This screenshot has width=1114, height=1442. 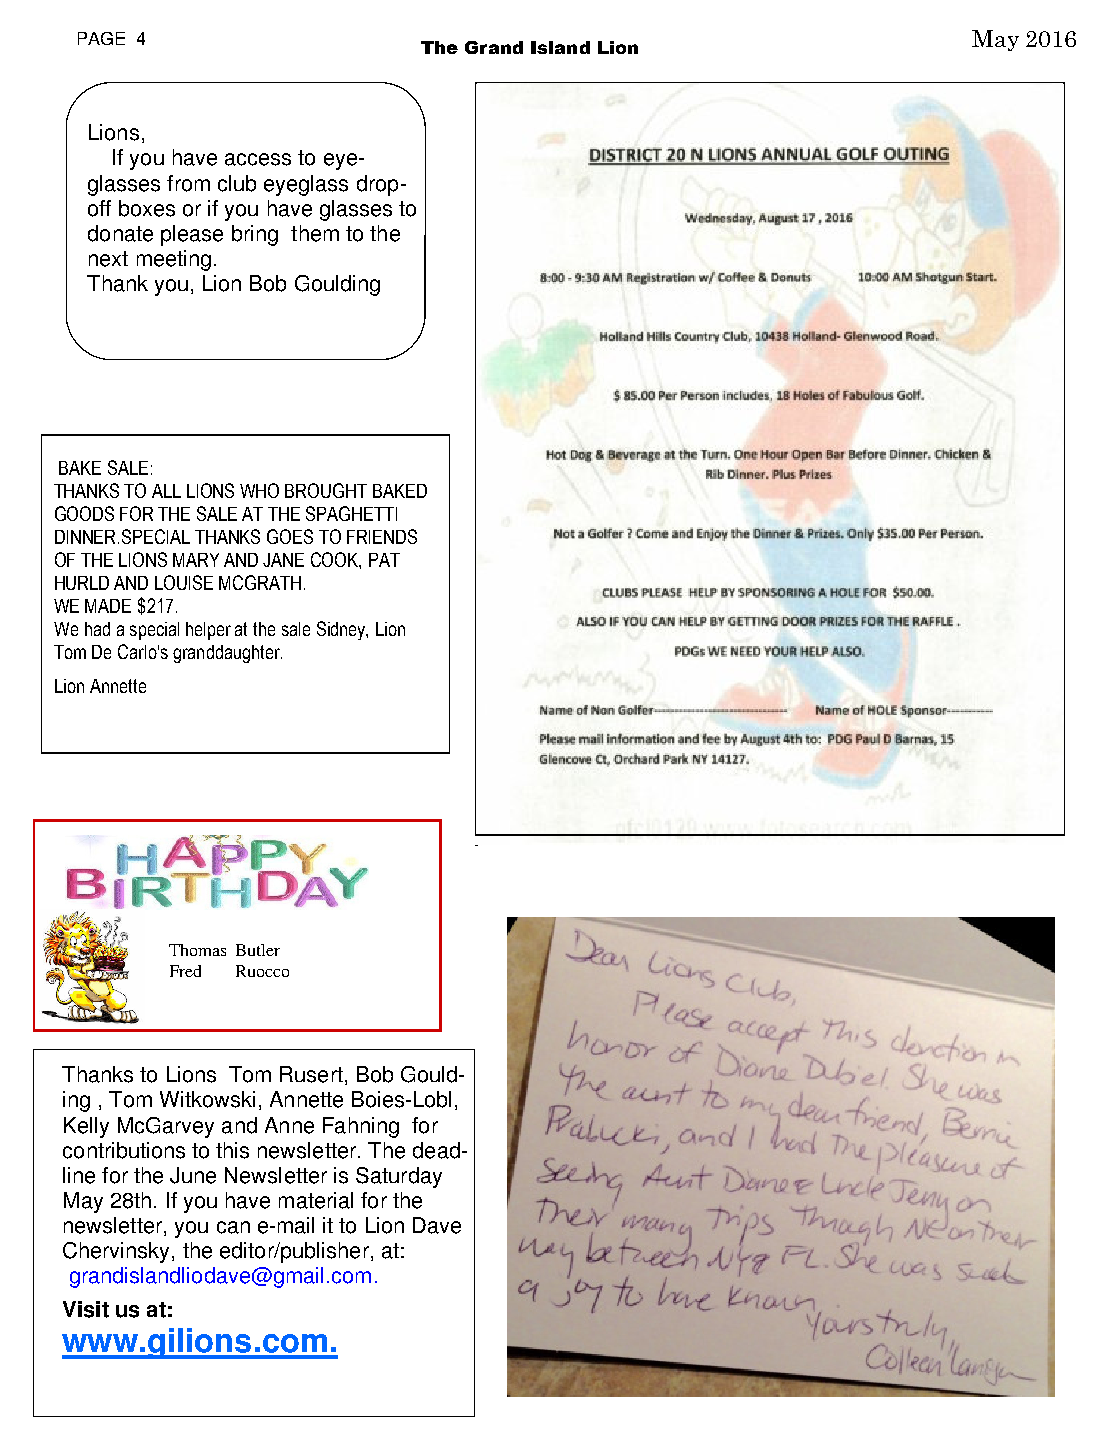 I want to click on Saturday, so click(x=399, y=1177).
